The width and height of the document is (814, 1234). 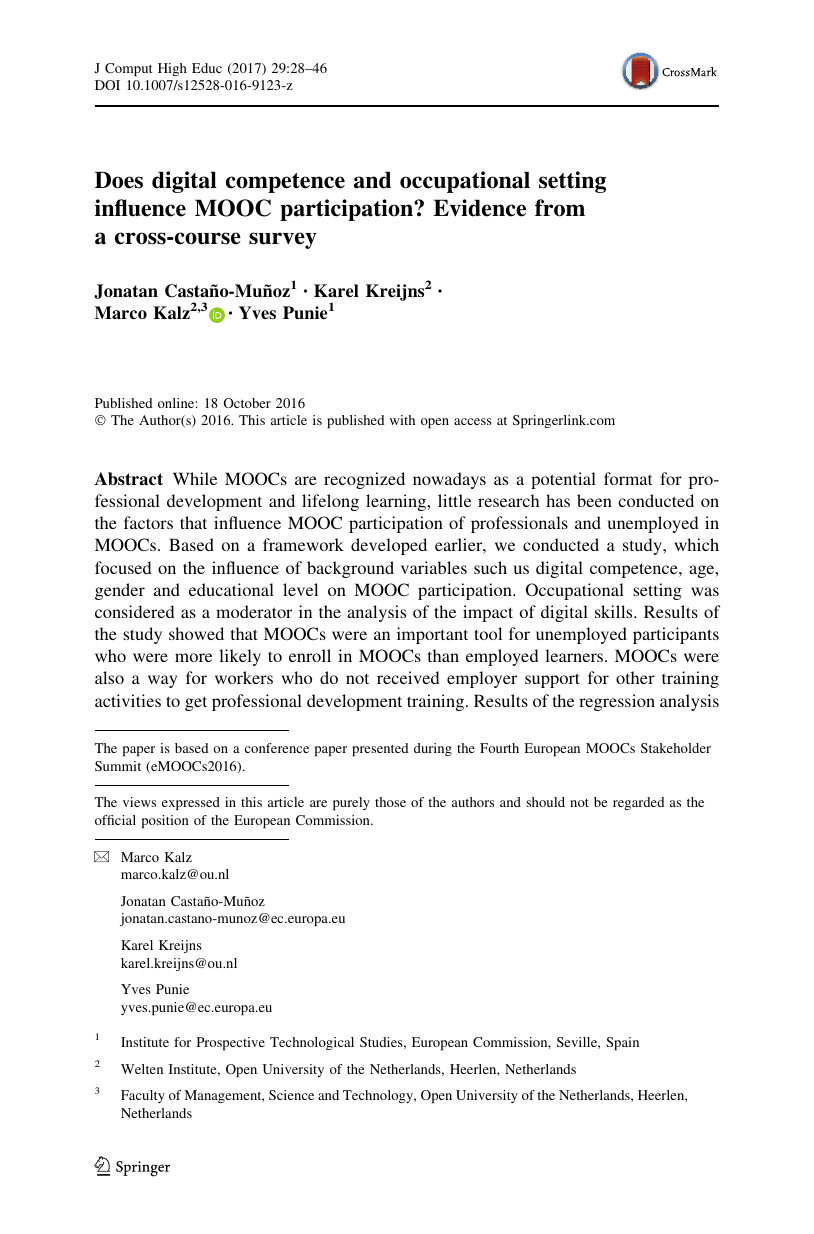 I want to click on Faculty, so click(x=143, y=1096).
